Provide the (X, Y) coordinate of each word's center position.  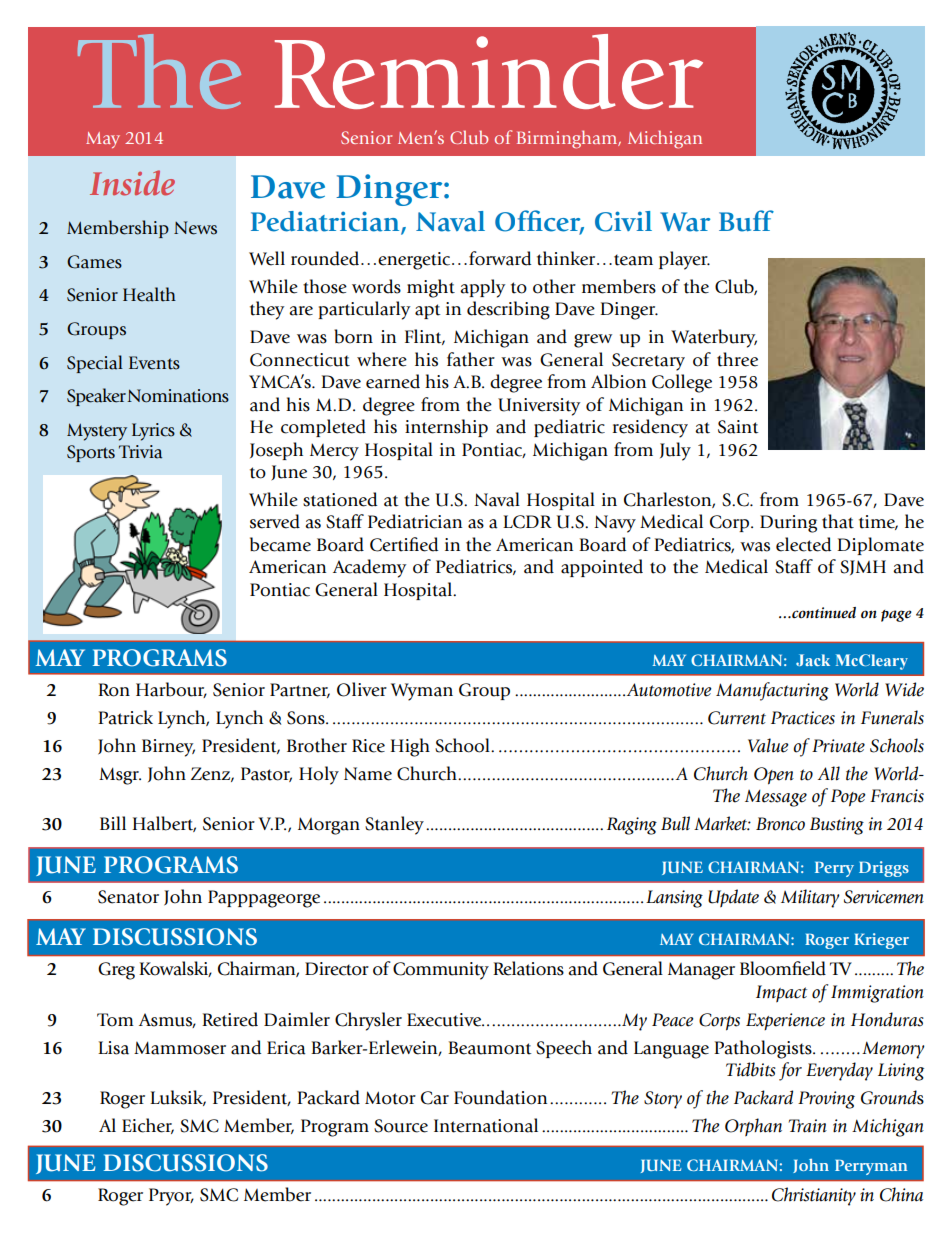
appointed (602, 568)
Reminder (489, 71)
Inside (132, 183)
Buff (746, 221)
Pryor (171, 1197)
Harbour (171, 690)
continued (823, 613)
